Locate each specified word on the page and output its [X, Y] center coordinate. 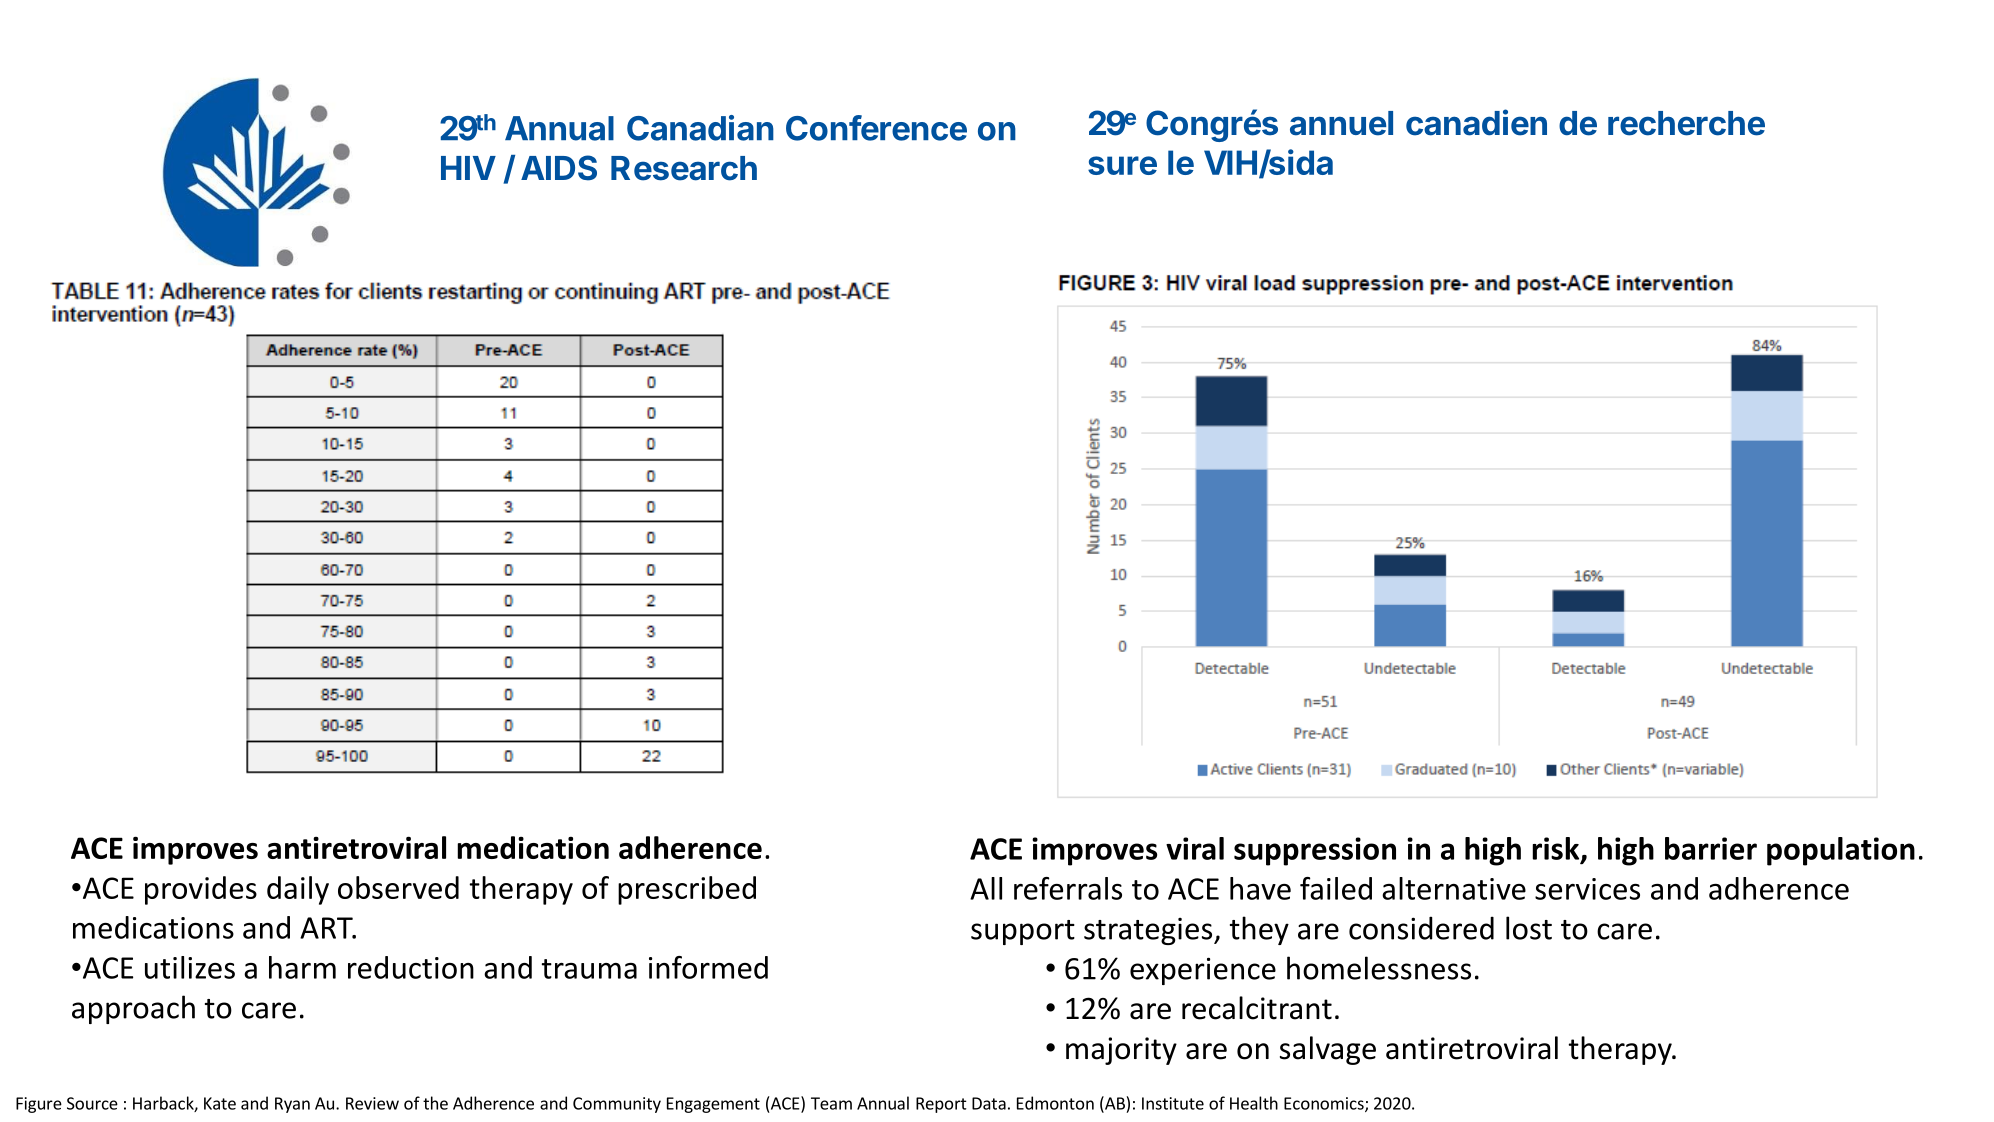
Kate [220, 1103]
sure [1122, 165]
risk [1557, 849]
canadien [1476, 122]
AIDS [559, 168]
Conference [876, 128]
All [986, 888]
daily [298, 890]
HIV [468, 168]
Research [684, 168]
